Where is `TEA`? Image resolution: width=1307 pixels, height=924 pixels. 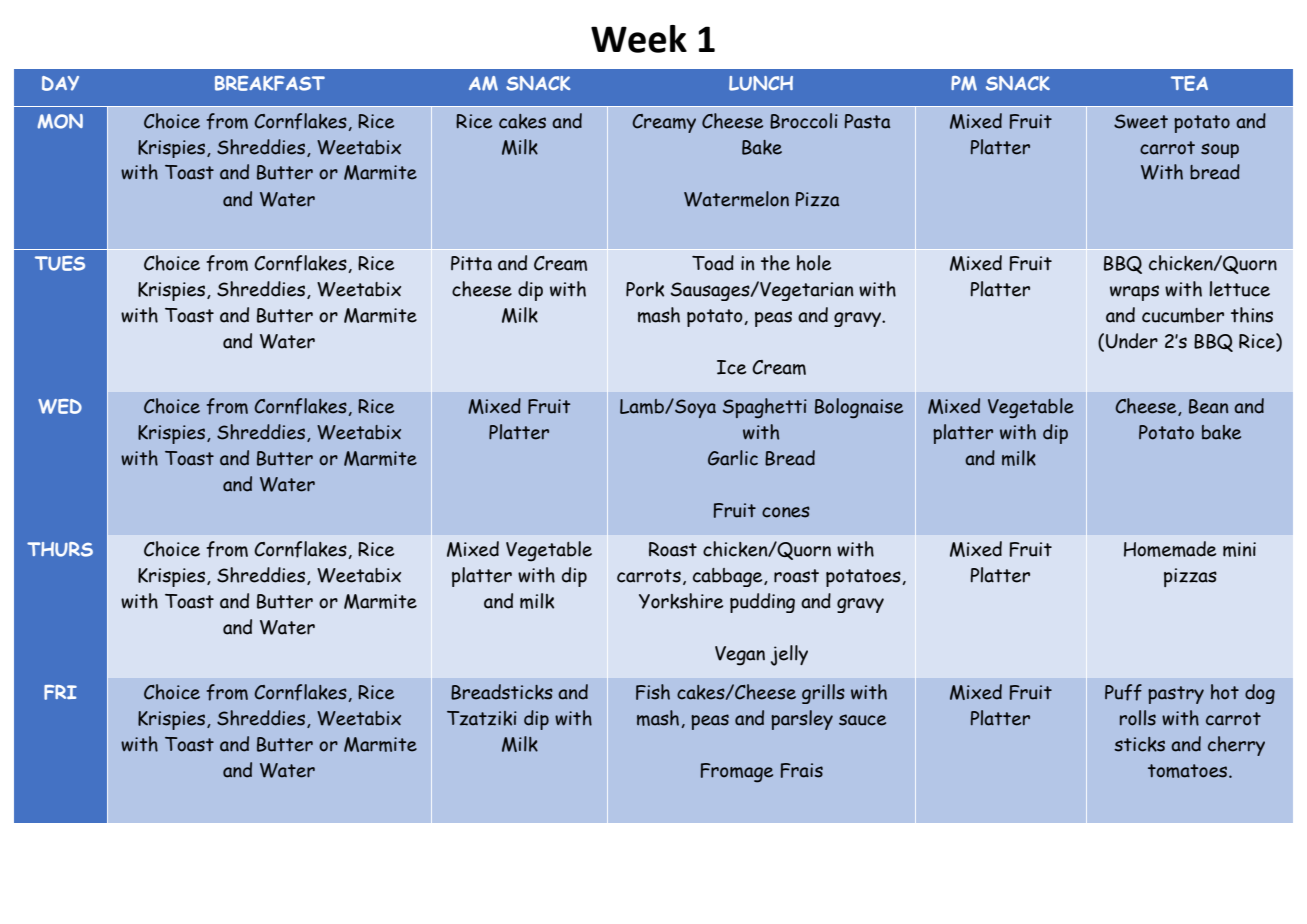 TEA is located at coordinates (1189, 83).
